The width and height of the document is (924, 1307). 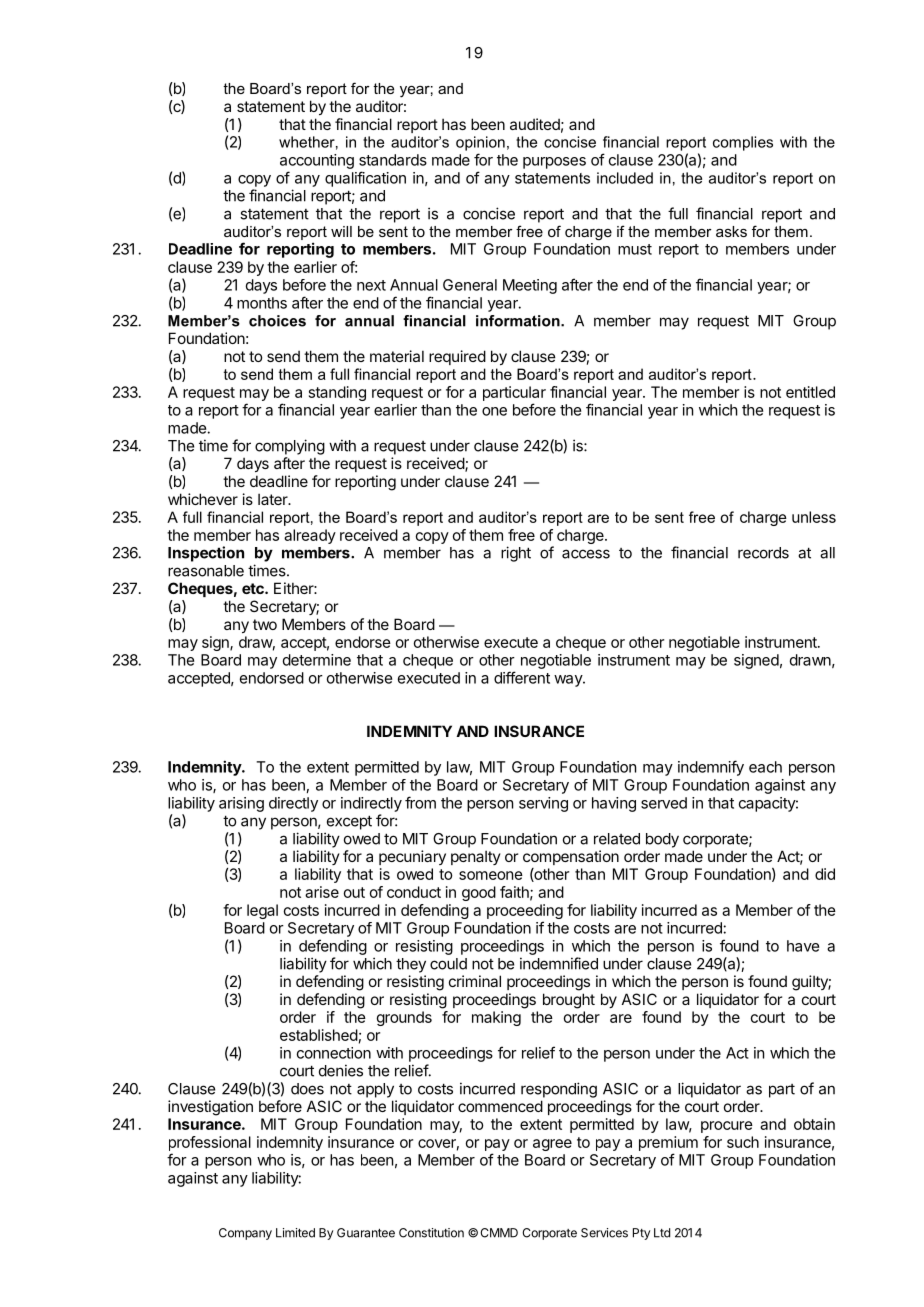 What do you see at coordinates (743, 1142) in the document?
I see `such` at bounding box center [743, 1142].
